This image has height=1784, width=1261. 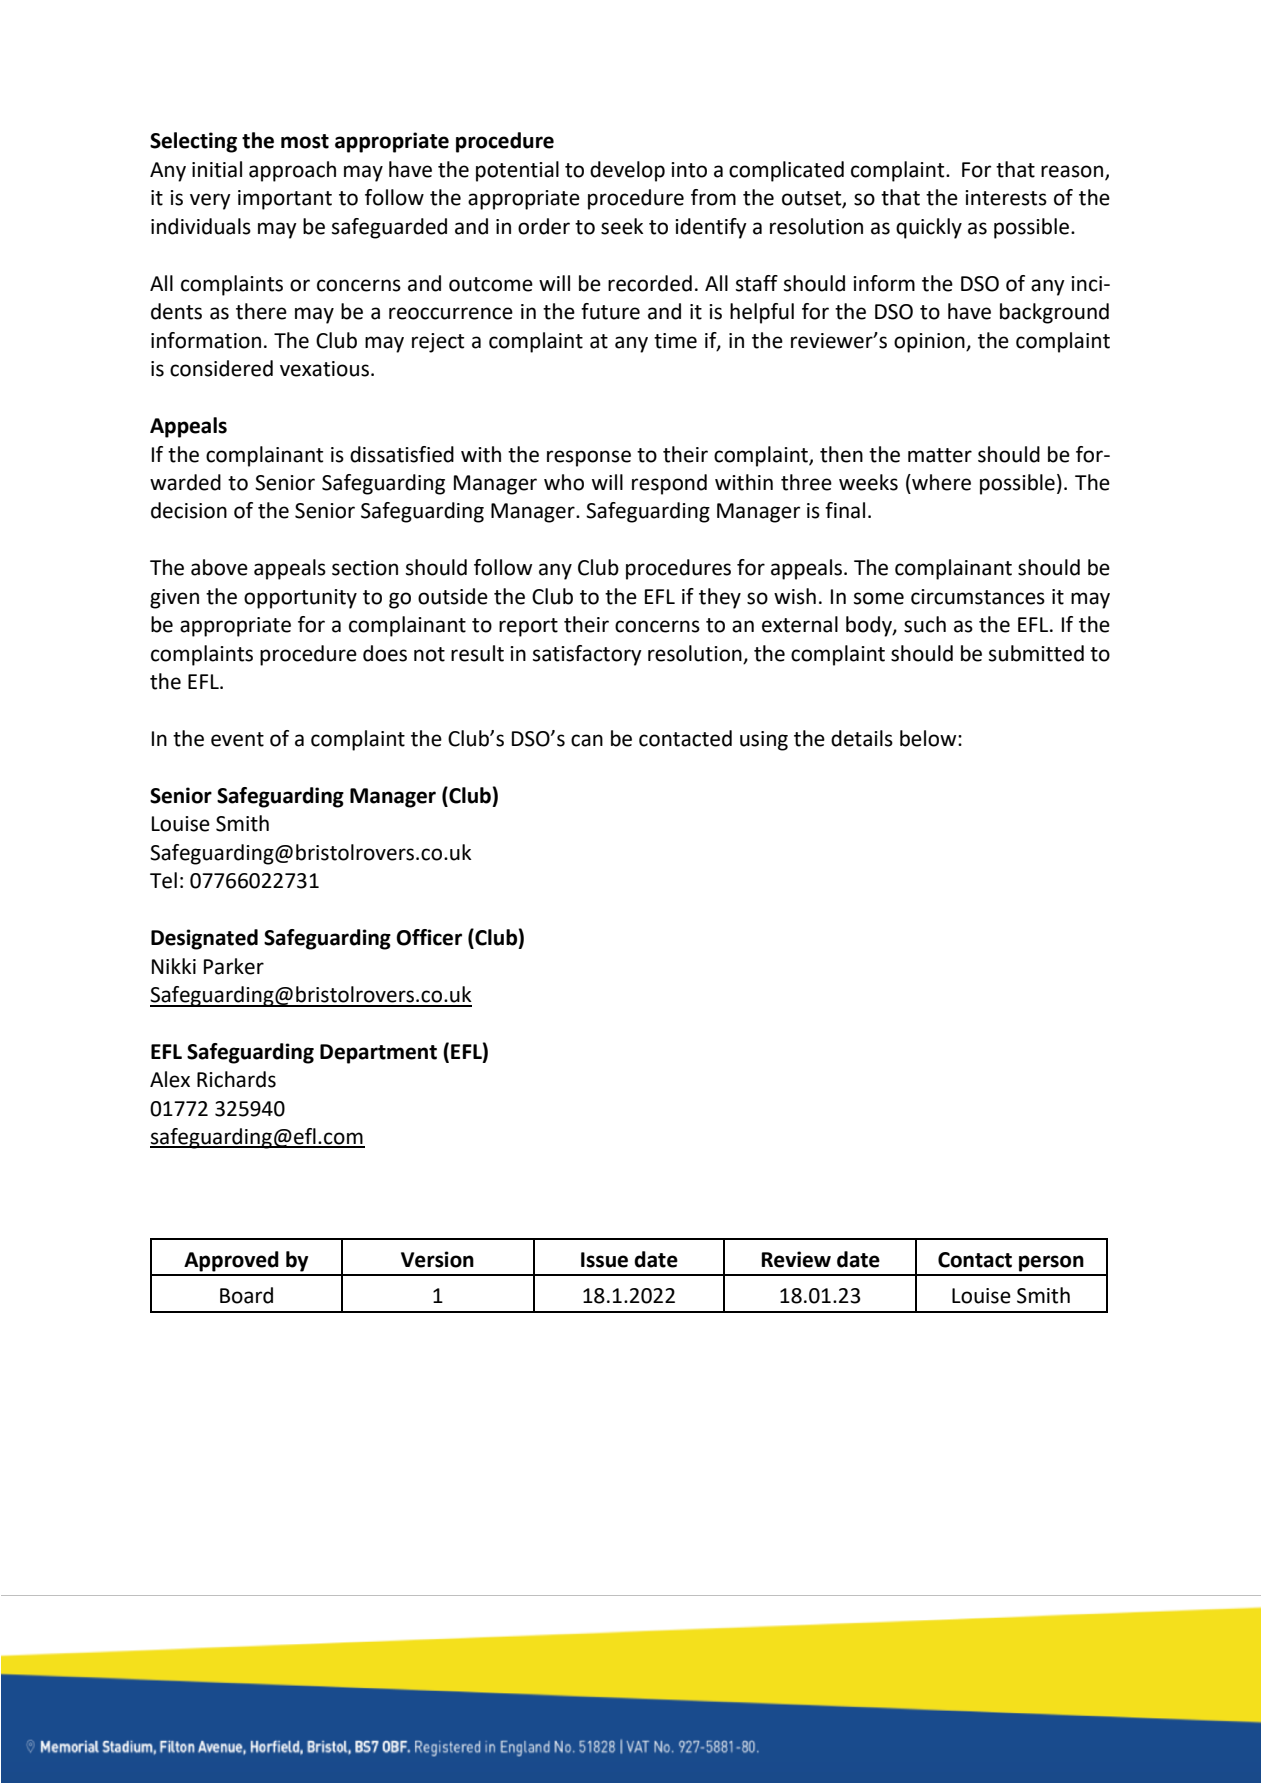 What do you see at coordinates (1006, 198) in the image?
I see `interests` at bounding box center [1006, 198].
